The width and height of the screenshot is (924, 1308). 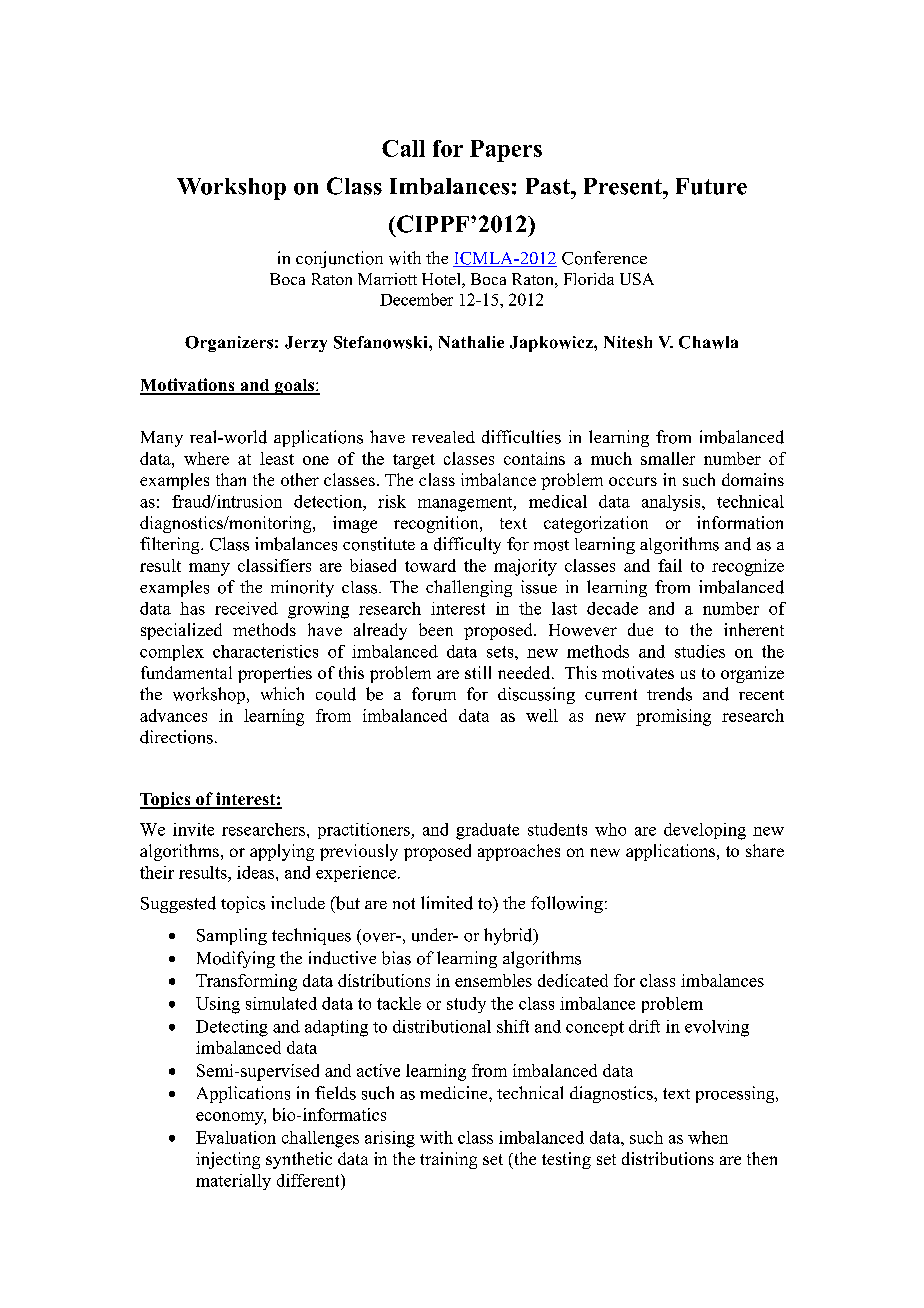 I want to click on still, so click(x=478, y=672).
